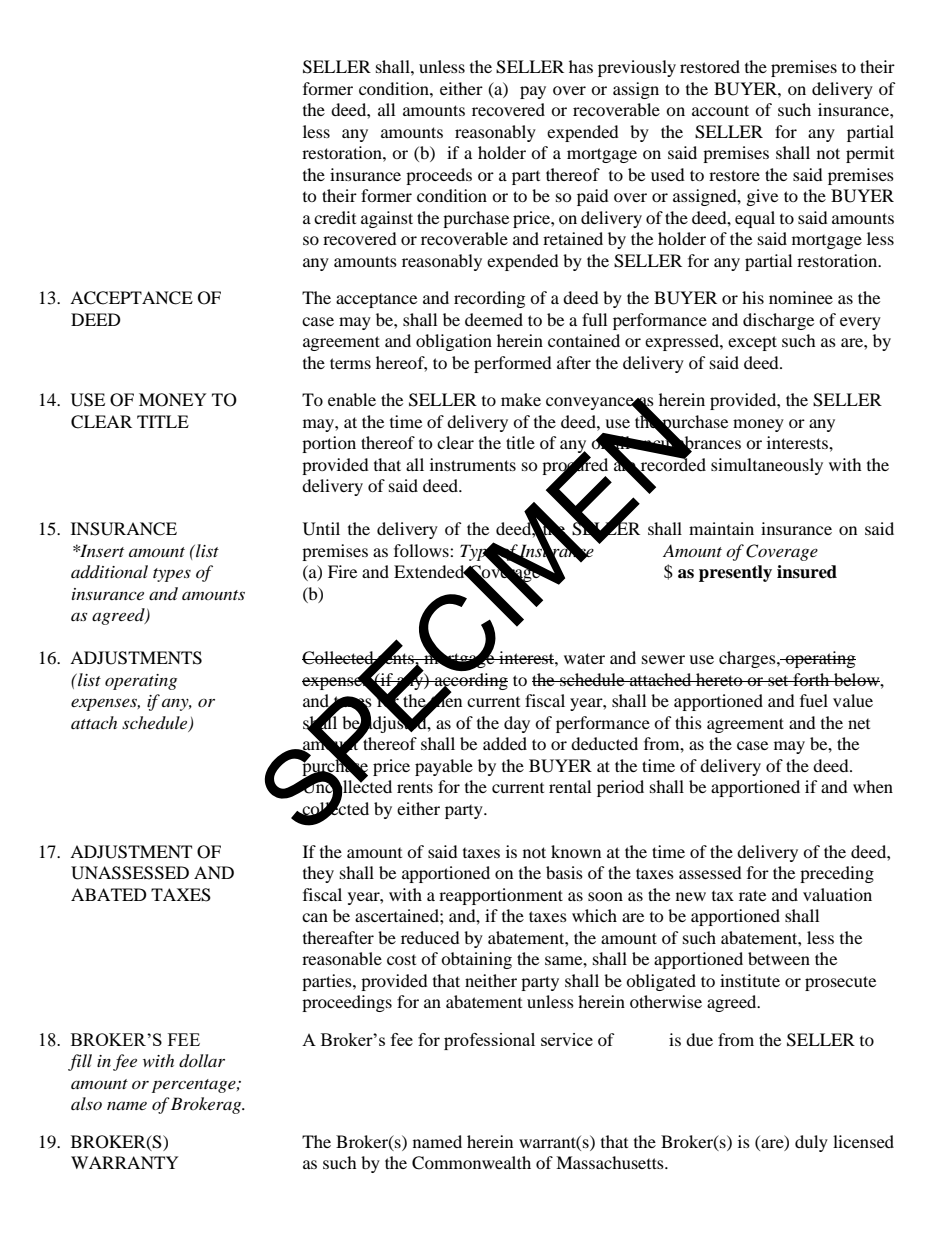 The image size is (952, 1233). What do you see at coordinates (807, 572) in the screenshot?
I see `insured` at bounding box center [807, 572].
